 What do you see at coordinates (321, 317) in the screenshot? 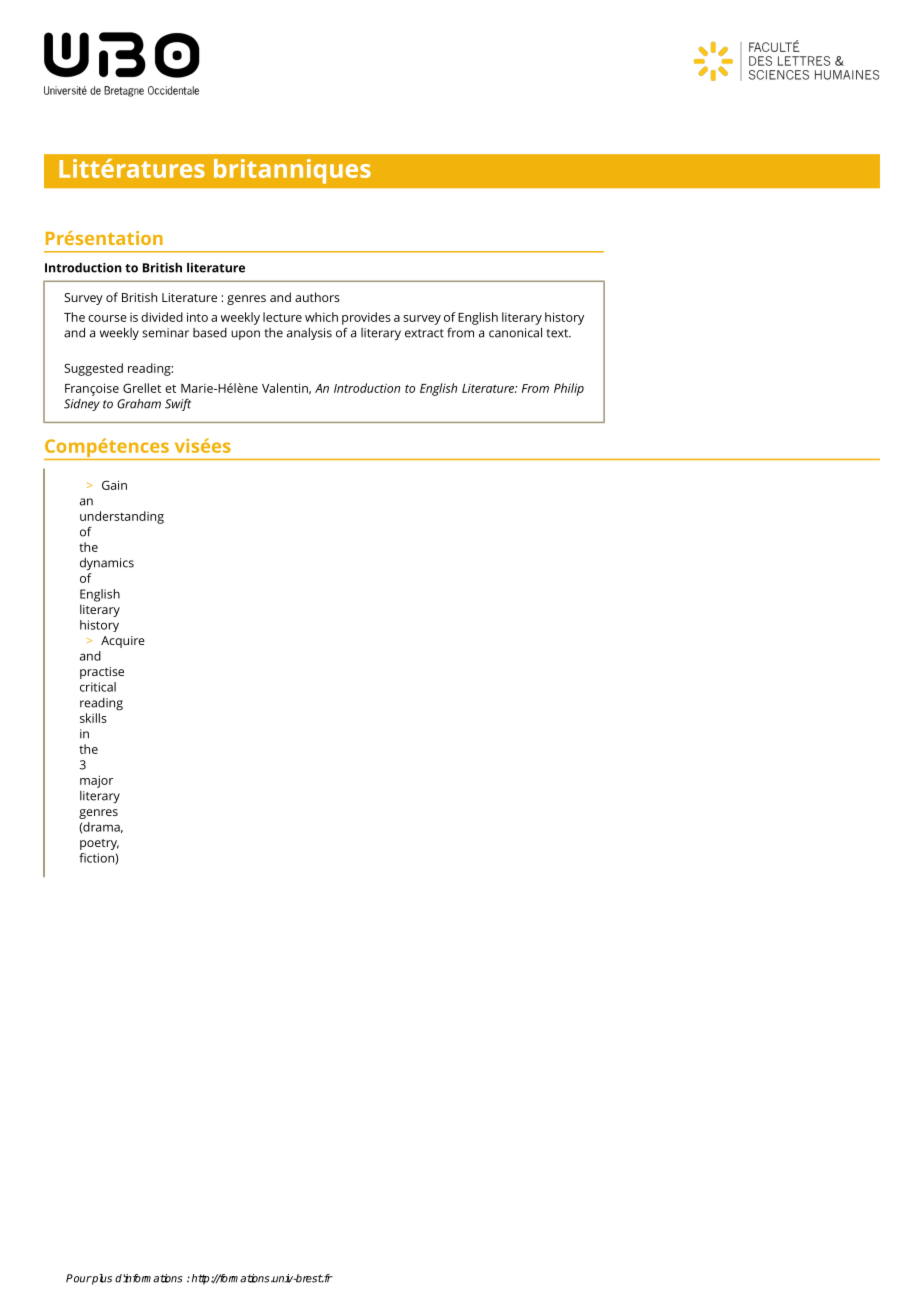
I see `which` at bounding box center [321, 317].
